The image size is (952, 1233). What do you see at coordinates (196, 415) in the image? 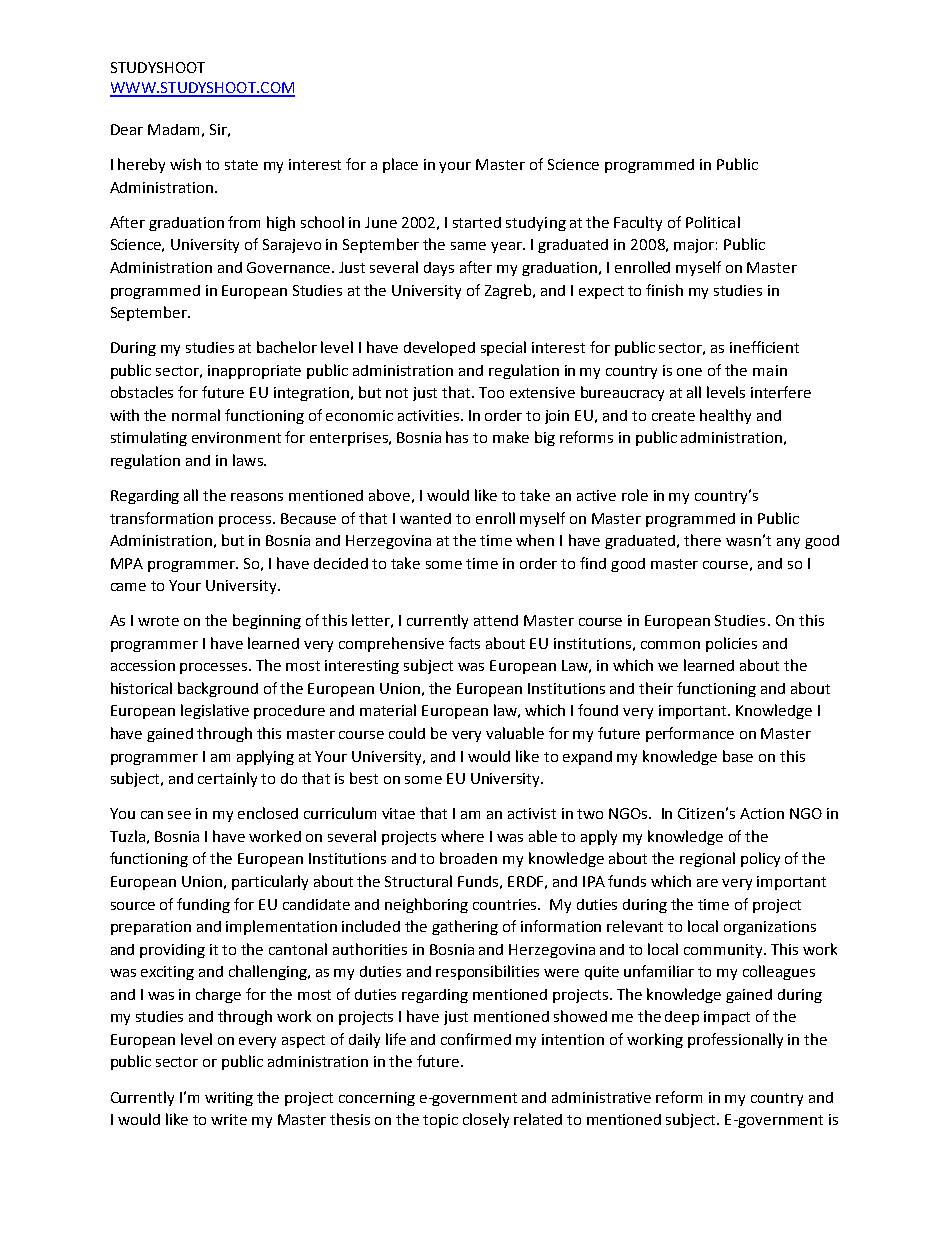
I see `normal` at bounding box center [196, 415].
